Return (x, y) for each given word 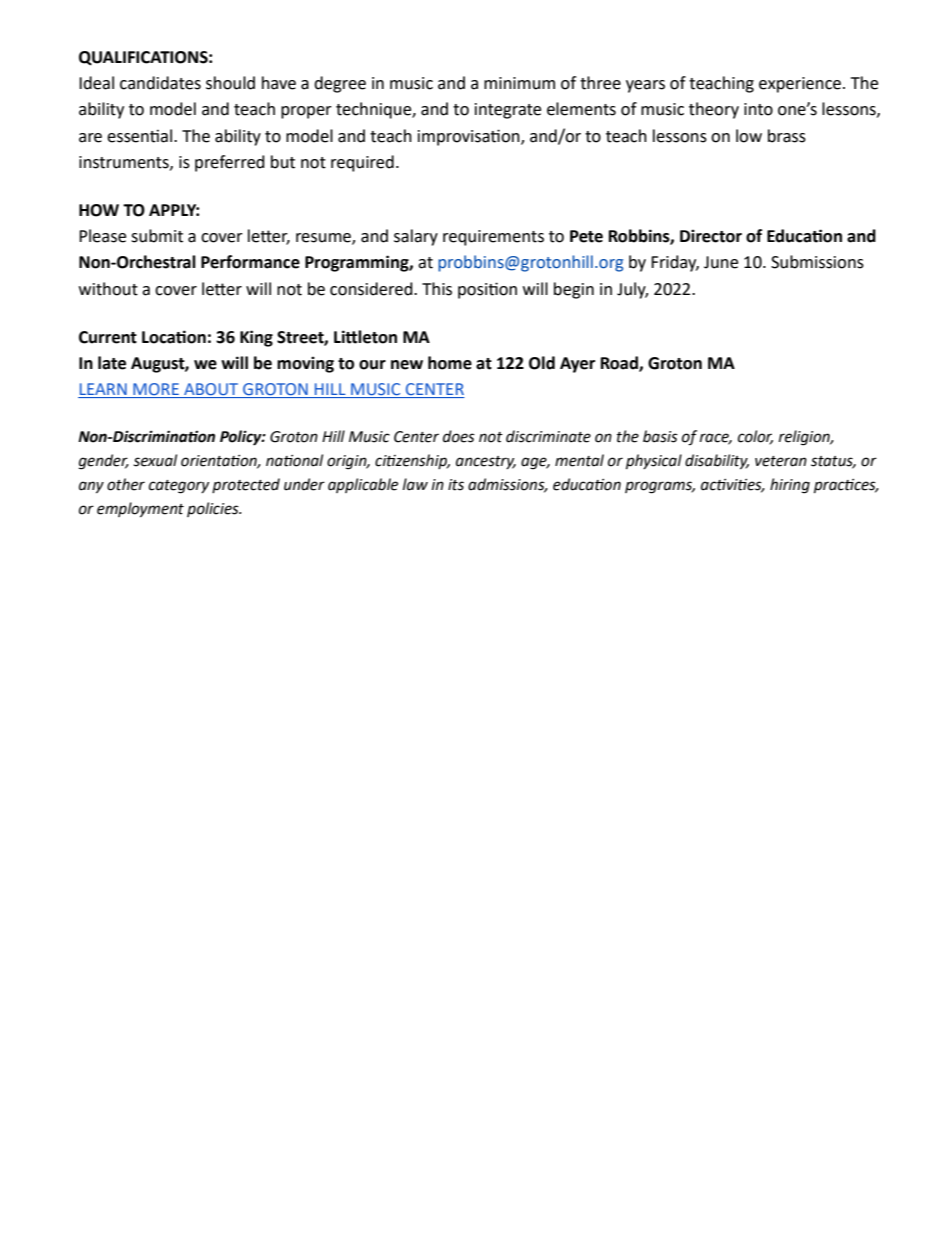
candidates (160, 83)
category (179, 487)
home (450, 363)
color (755, 437)
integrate (508, 111)
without (108, 289)
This (437, 289)
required (362, 163)
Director (711, 236)
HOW (99, 210)
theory (714, 110)
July (632, 290)
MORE (156, 390)
